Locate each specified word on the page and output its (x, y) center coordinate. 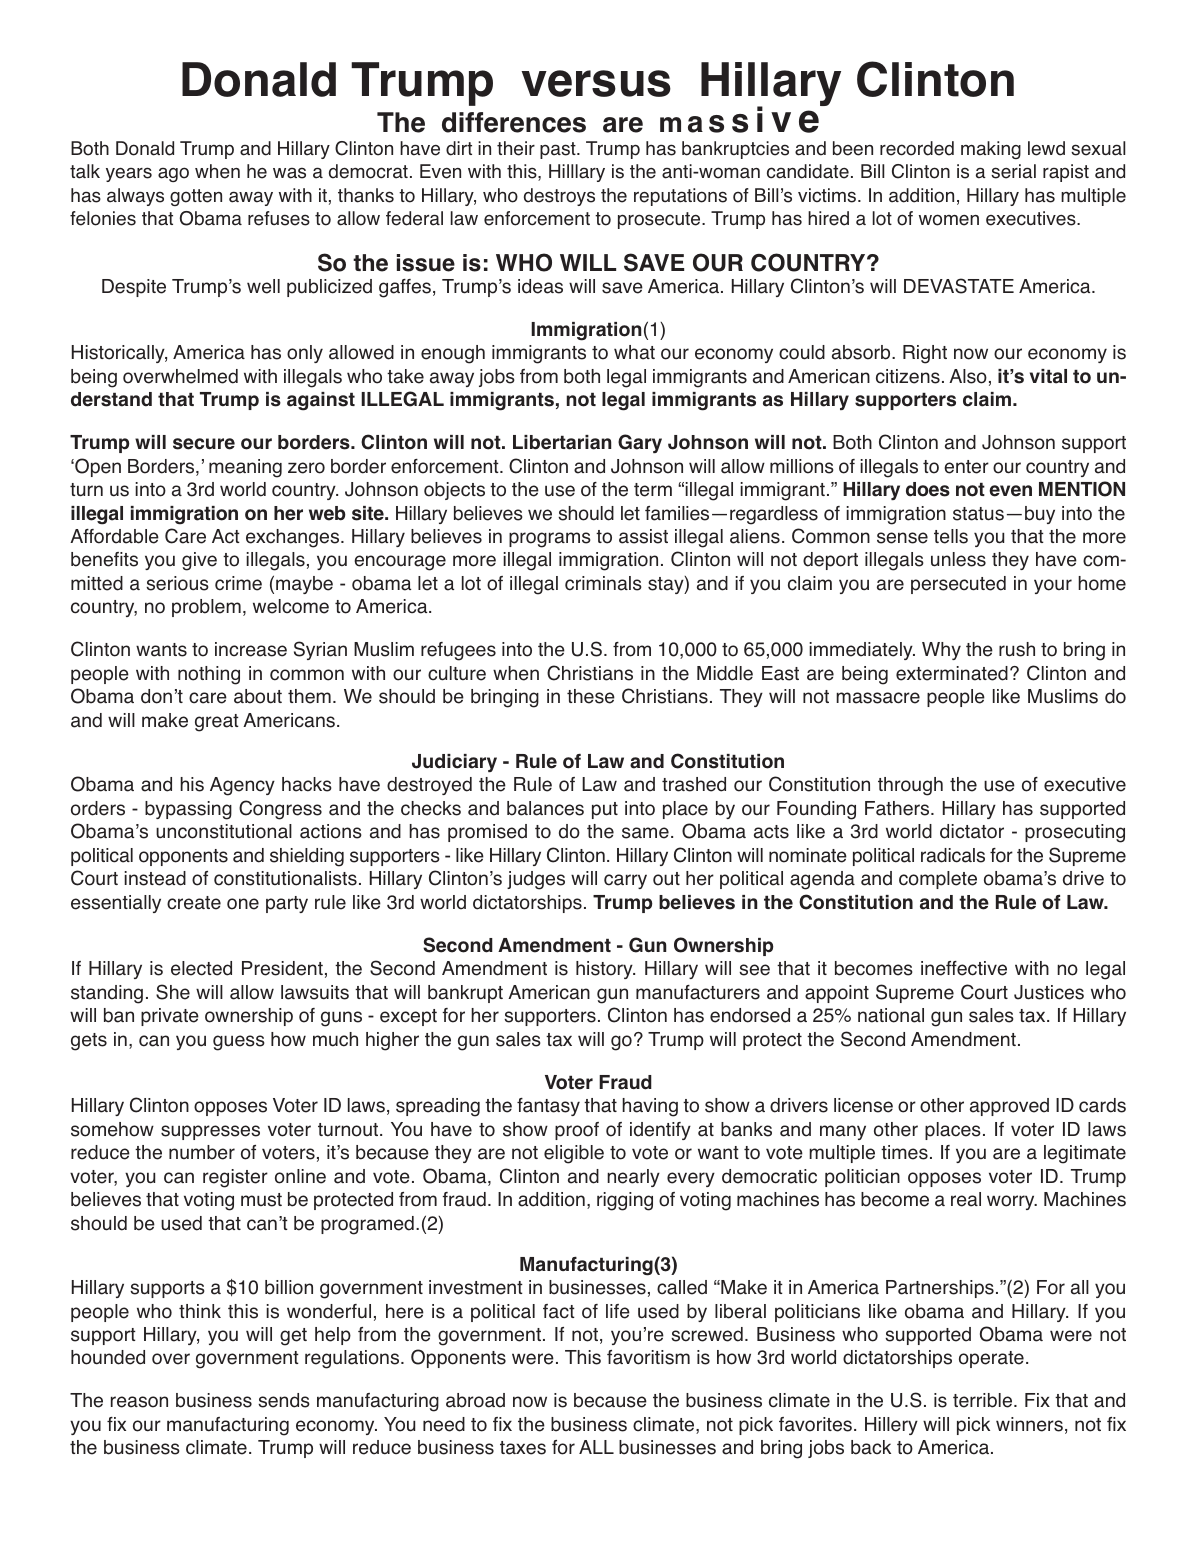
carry (625, 881)
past (559, 150)
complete (938, 880)
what (634, 352)
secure (204, 444)
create (194, 903)
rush (1017, 649)
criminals (603, 583)
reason (139, 1402)
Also (968, 376)
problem (206, 608)
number (202, 1152)
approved (1009, 1107)
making (991, 150)
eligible (574, 1154)
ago (173, 174)
